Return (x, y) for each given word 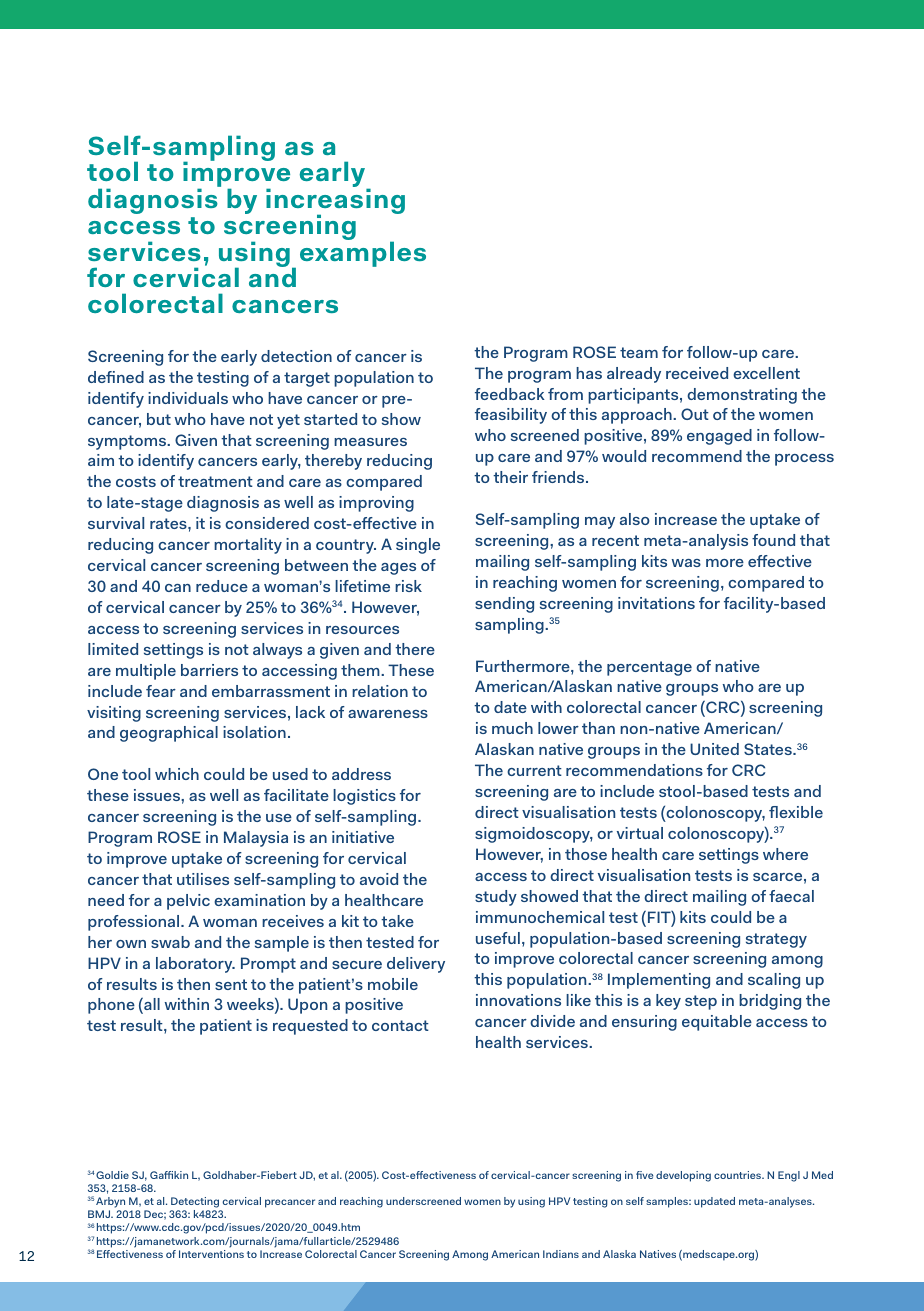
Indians (561, 1254)
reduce (222, 586)
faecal (791, 896)
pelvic (188, 902)
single (418, 546)
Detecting (195, 1204)
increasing (335, 201)
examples (363, 253)
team (639, 352)
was (686, 563)
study (496, 898)
